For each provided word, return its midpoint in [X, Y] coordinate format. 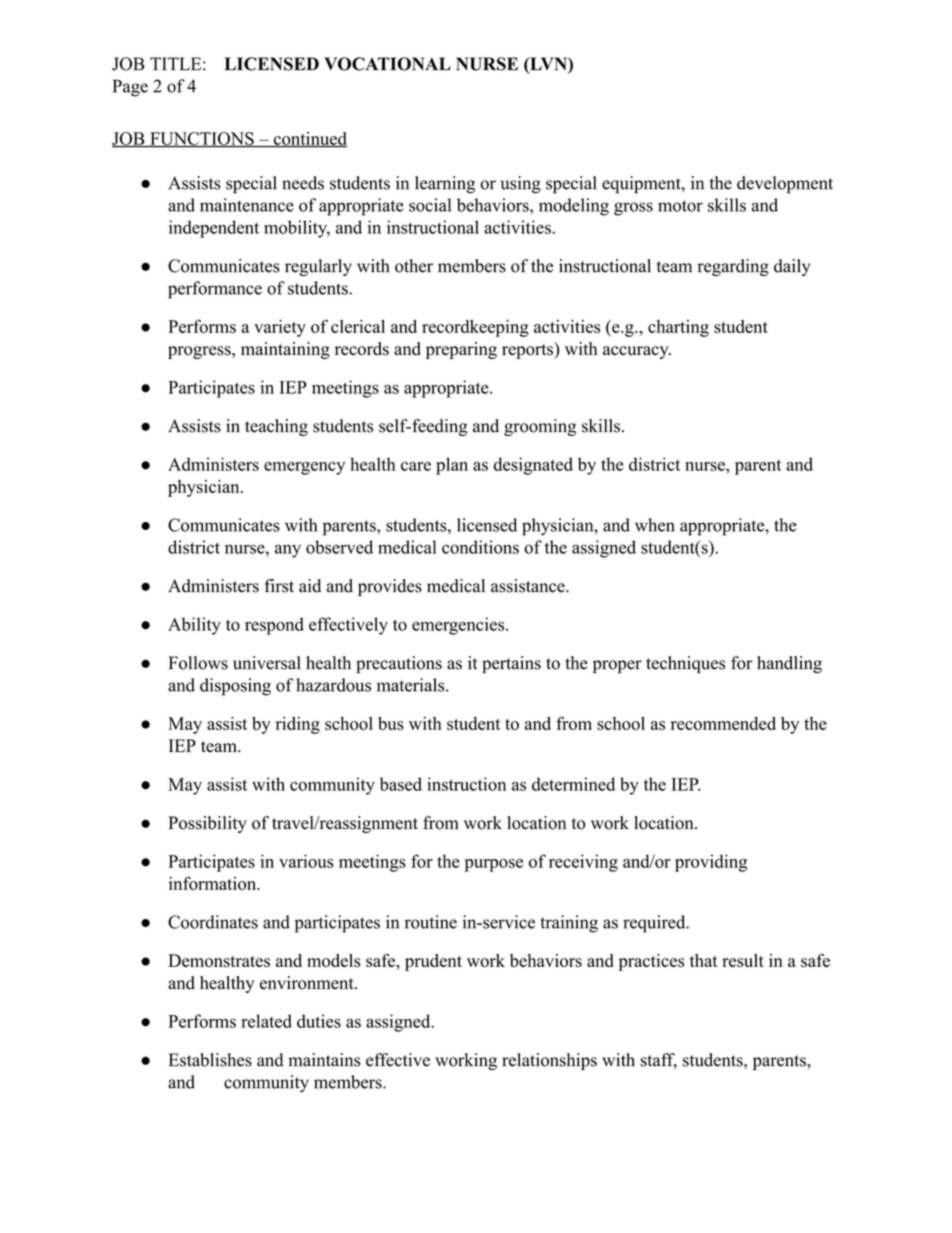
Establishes [210, 1060]
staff [658, 1061]
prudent [433, 962]
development [785, 185]
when [655, 525]
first [279, 586]
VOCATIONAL [387, 64]
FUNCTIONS [202, 139]
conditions [480, 547]
